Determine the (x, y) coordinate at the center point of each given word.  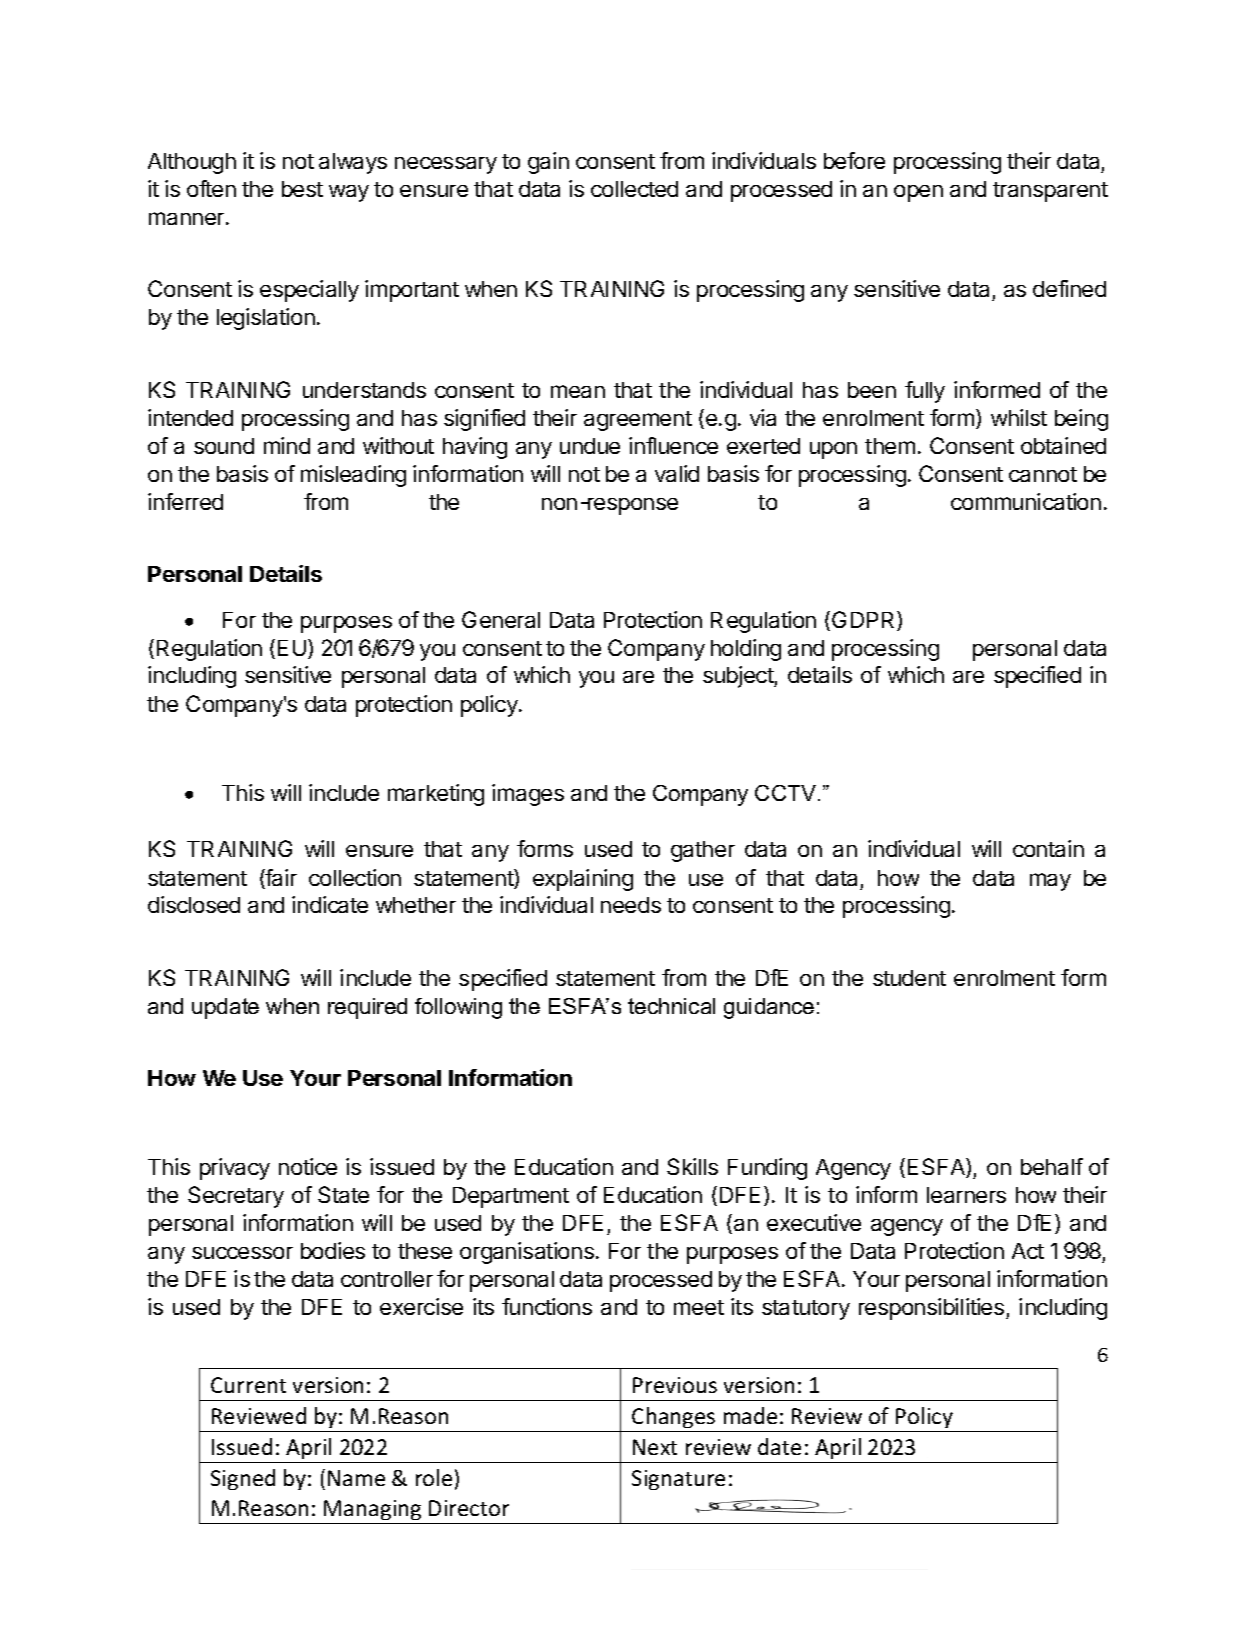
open (918, 193)
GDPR (865, 621)
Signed (243, 1479)
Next (655, 1447)
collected (634, 189)
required (367, 1008)
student (909, 978)
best (302, 189)
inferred (185, 501)
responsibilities (933, 1309)
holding (746, 650)
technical (671, 1006)
